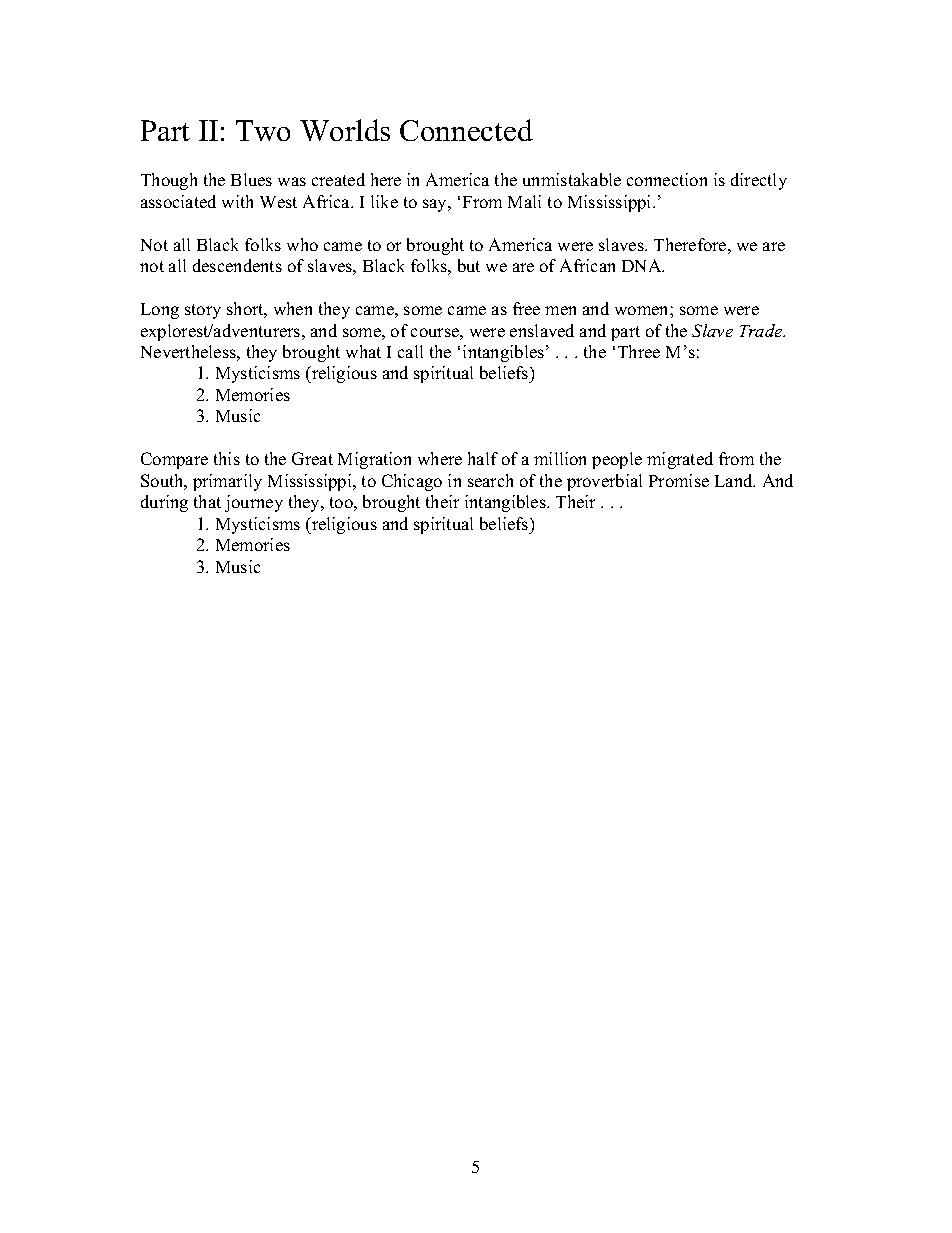  What do you see at coordinates (643, 265) in the screenshot?
I see `DNA` at bounding box center [643, 265].
